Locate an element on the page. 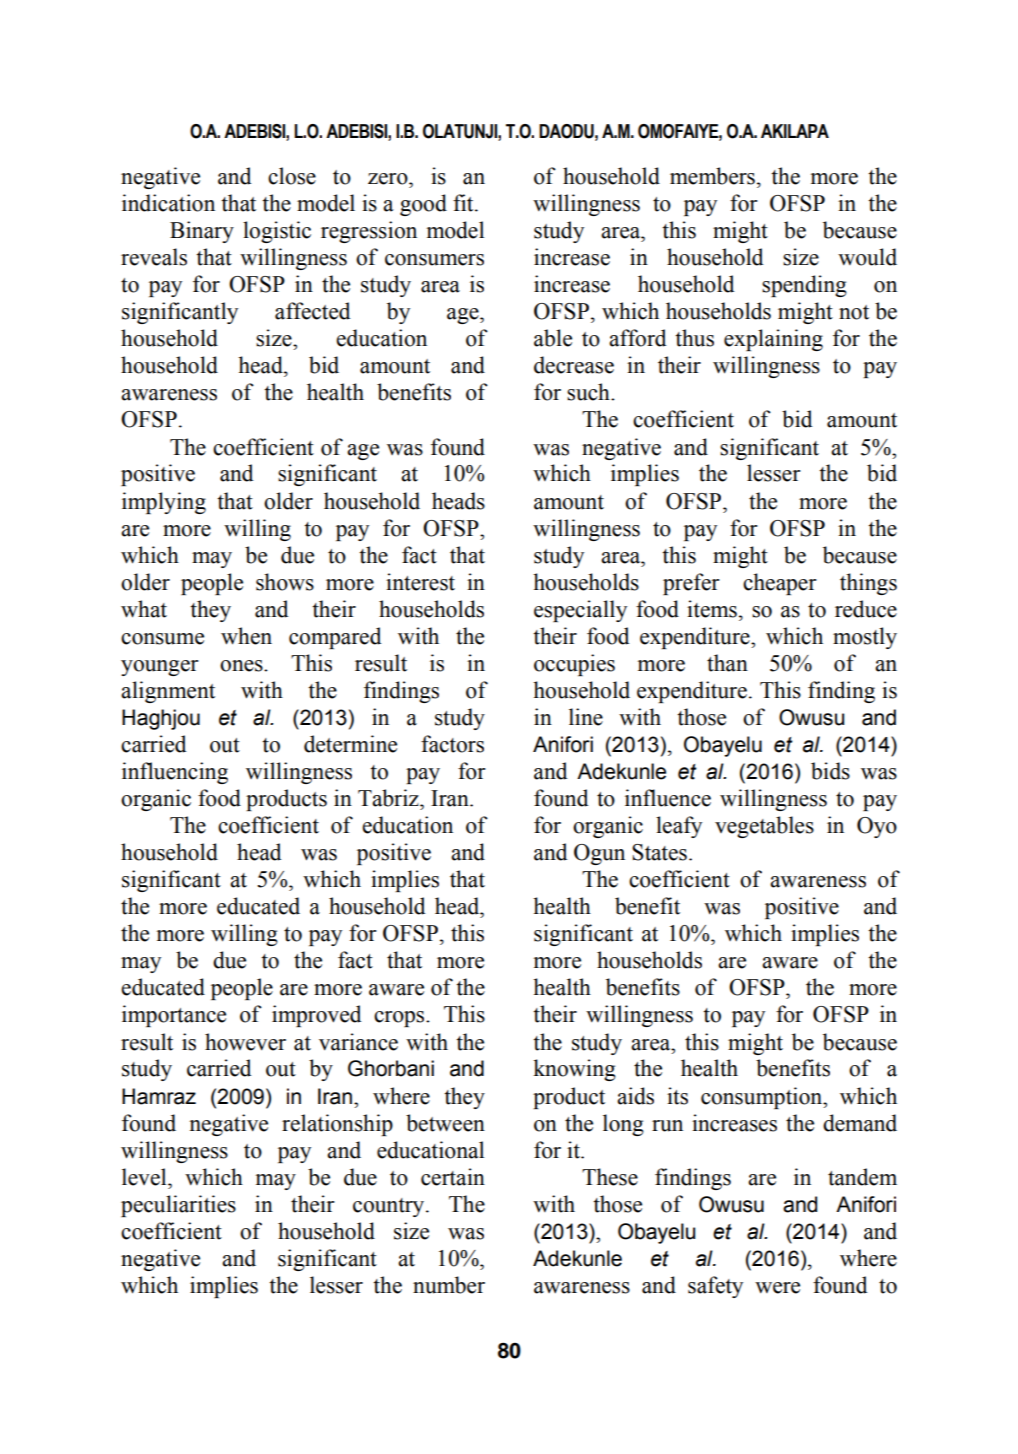 Image resolution: width=1018 pixels, height=1454 pixels. number is located at coordinates (449, 1285).
